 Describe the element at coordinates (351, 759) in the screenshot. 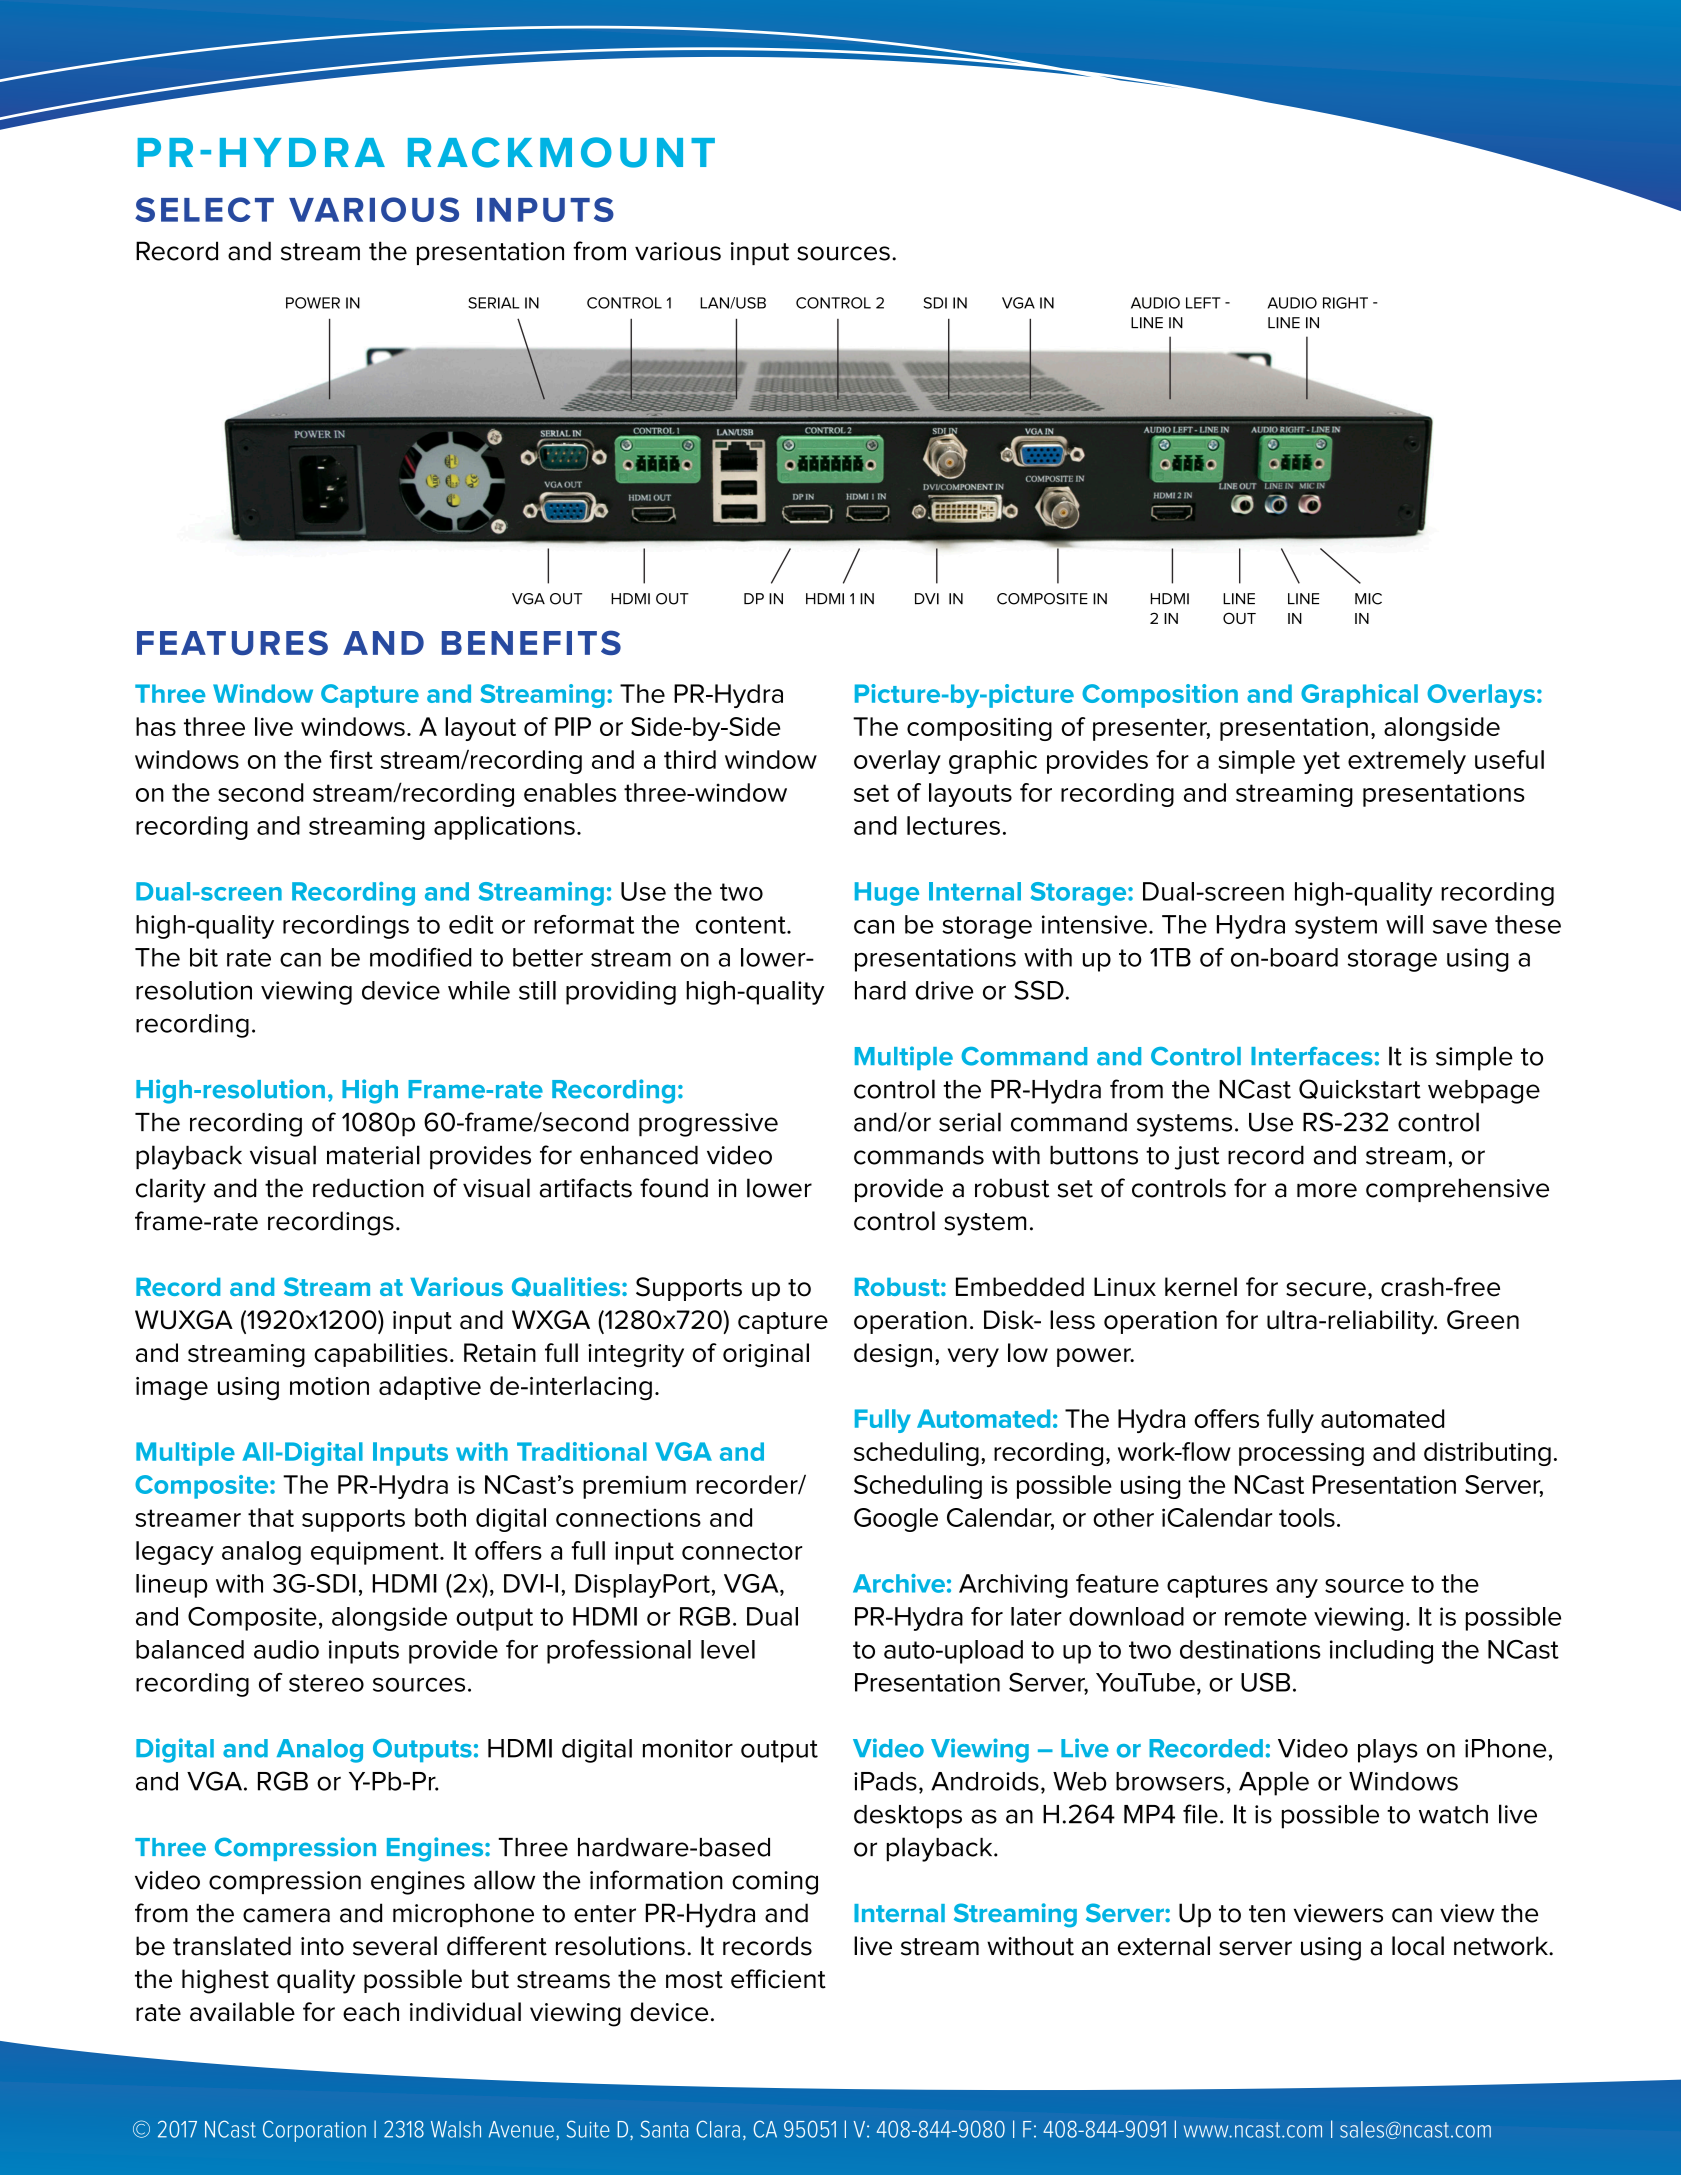

I see `first` at that location.
